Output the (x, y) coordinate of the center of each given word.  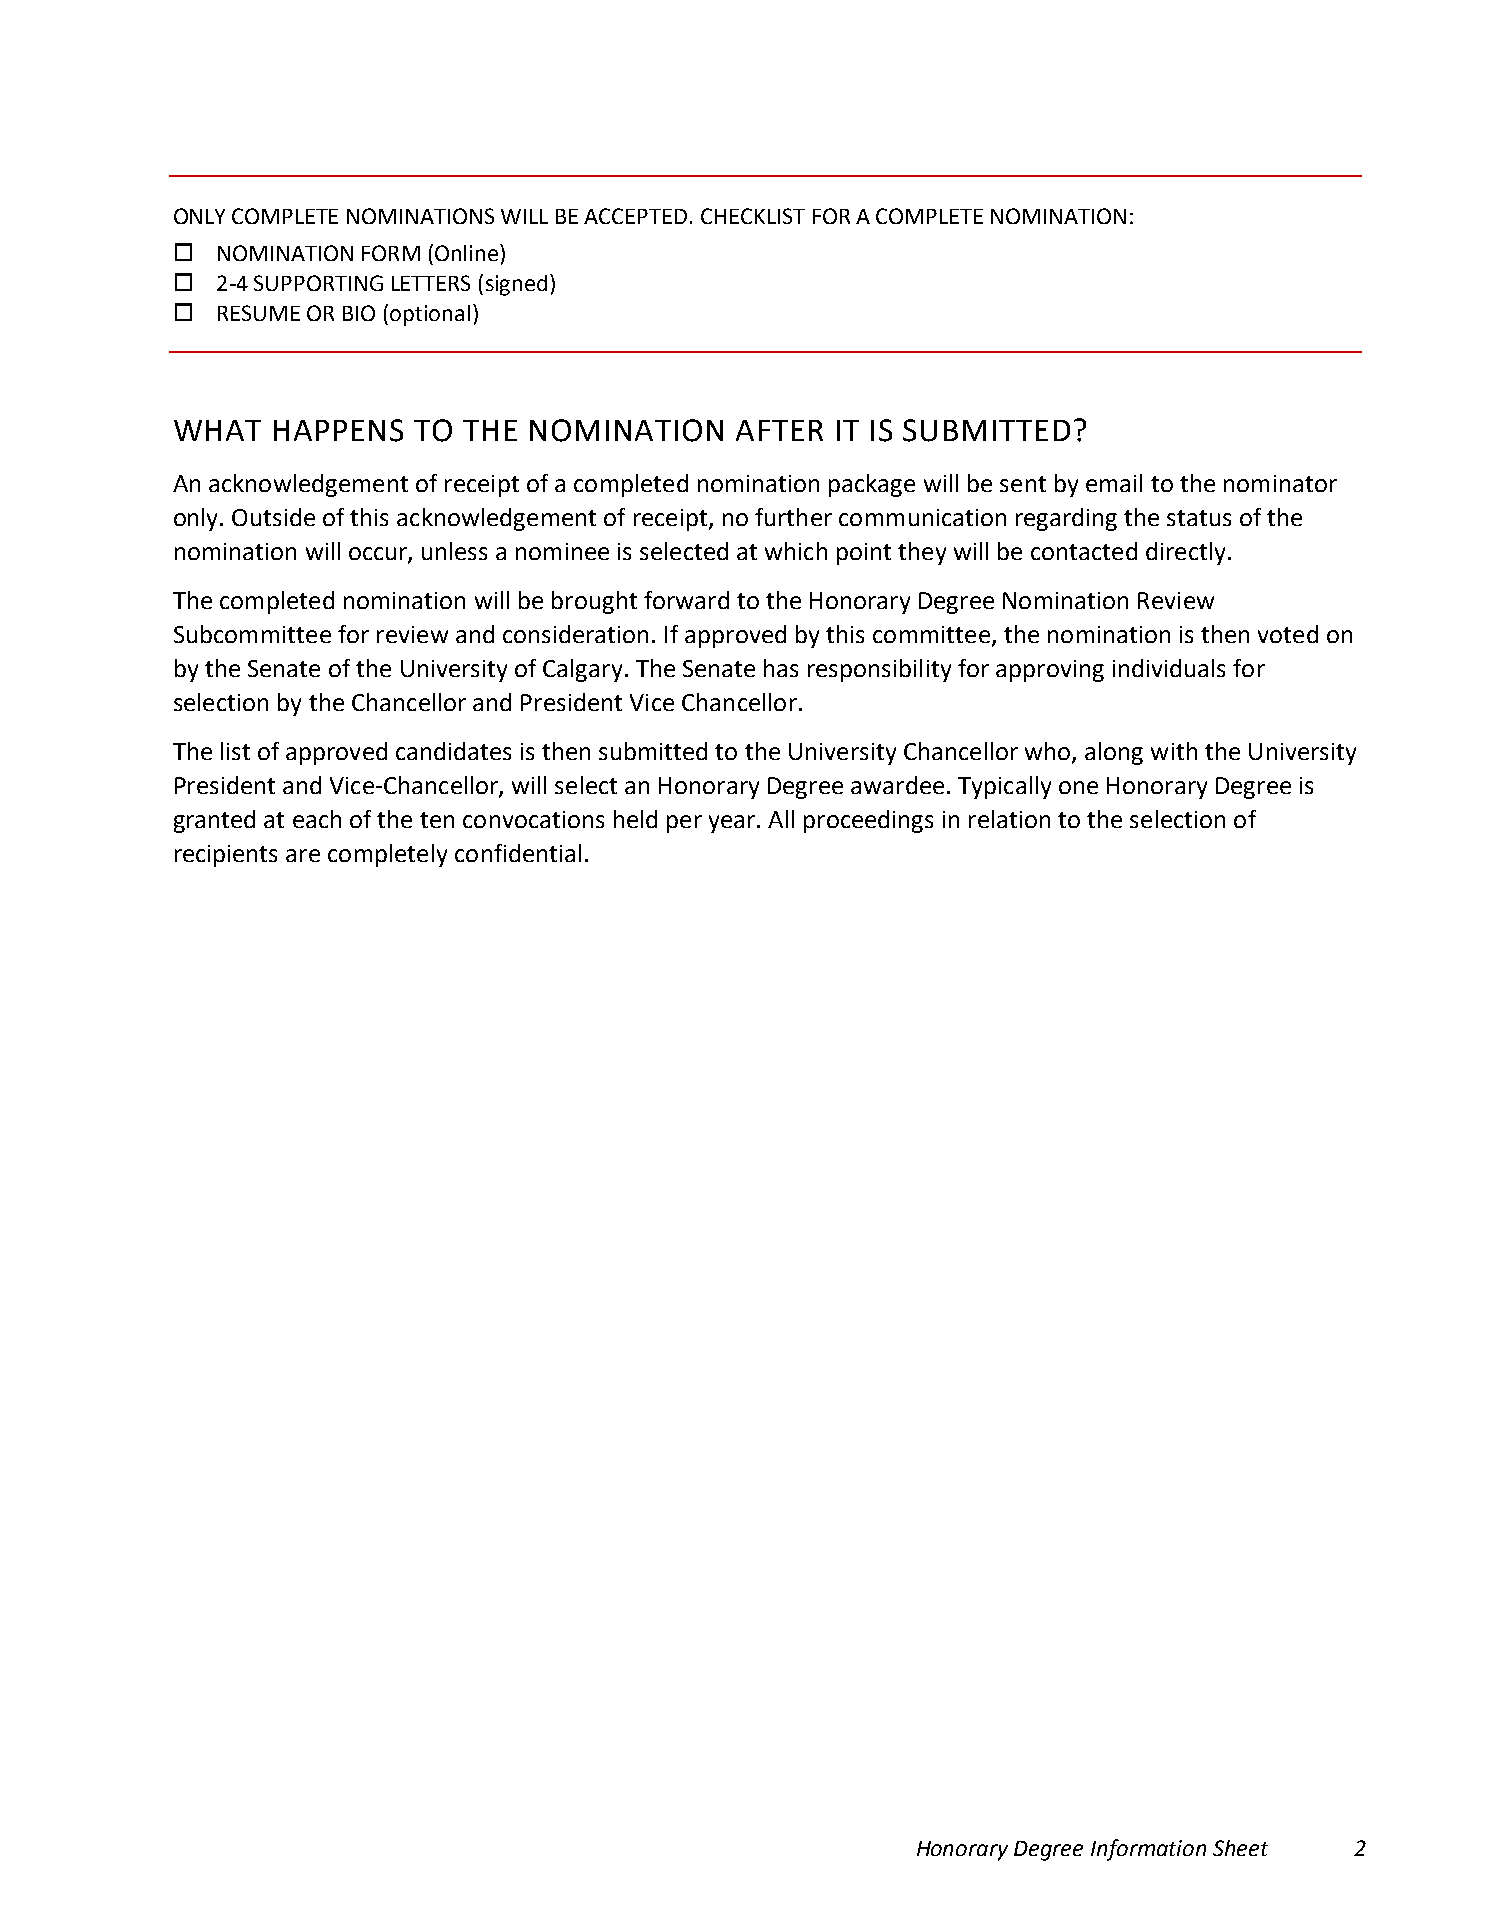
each (317, 819)
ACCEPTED (635, 216)
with (1174, 751)
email (1114, 483)
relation (1009, 819)
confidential (518, 853)
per (684, 824)
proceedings (868, 821)
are (303, 855)
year (733, 824)
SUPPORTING (318, 283)
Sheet (1240, 1848)
